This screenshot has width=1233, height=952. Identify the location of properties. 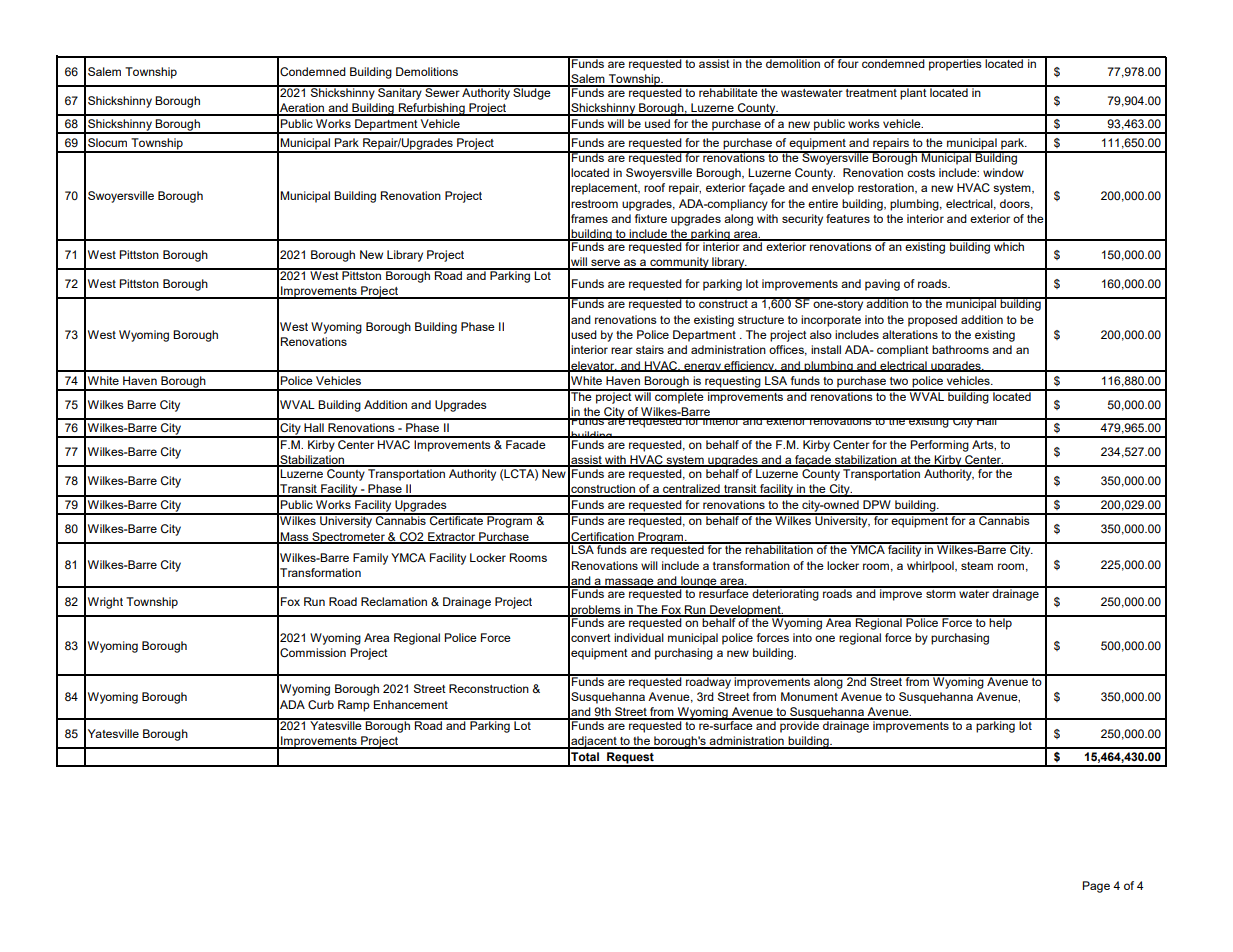
(955, 64).
